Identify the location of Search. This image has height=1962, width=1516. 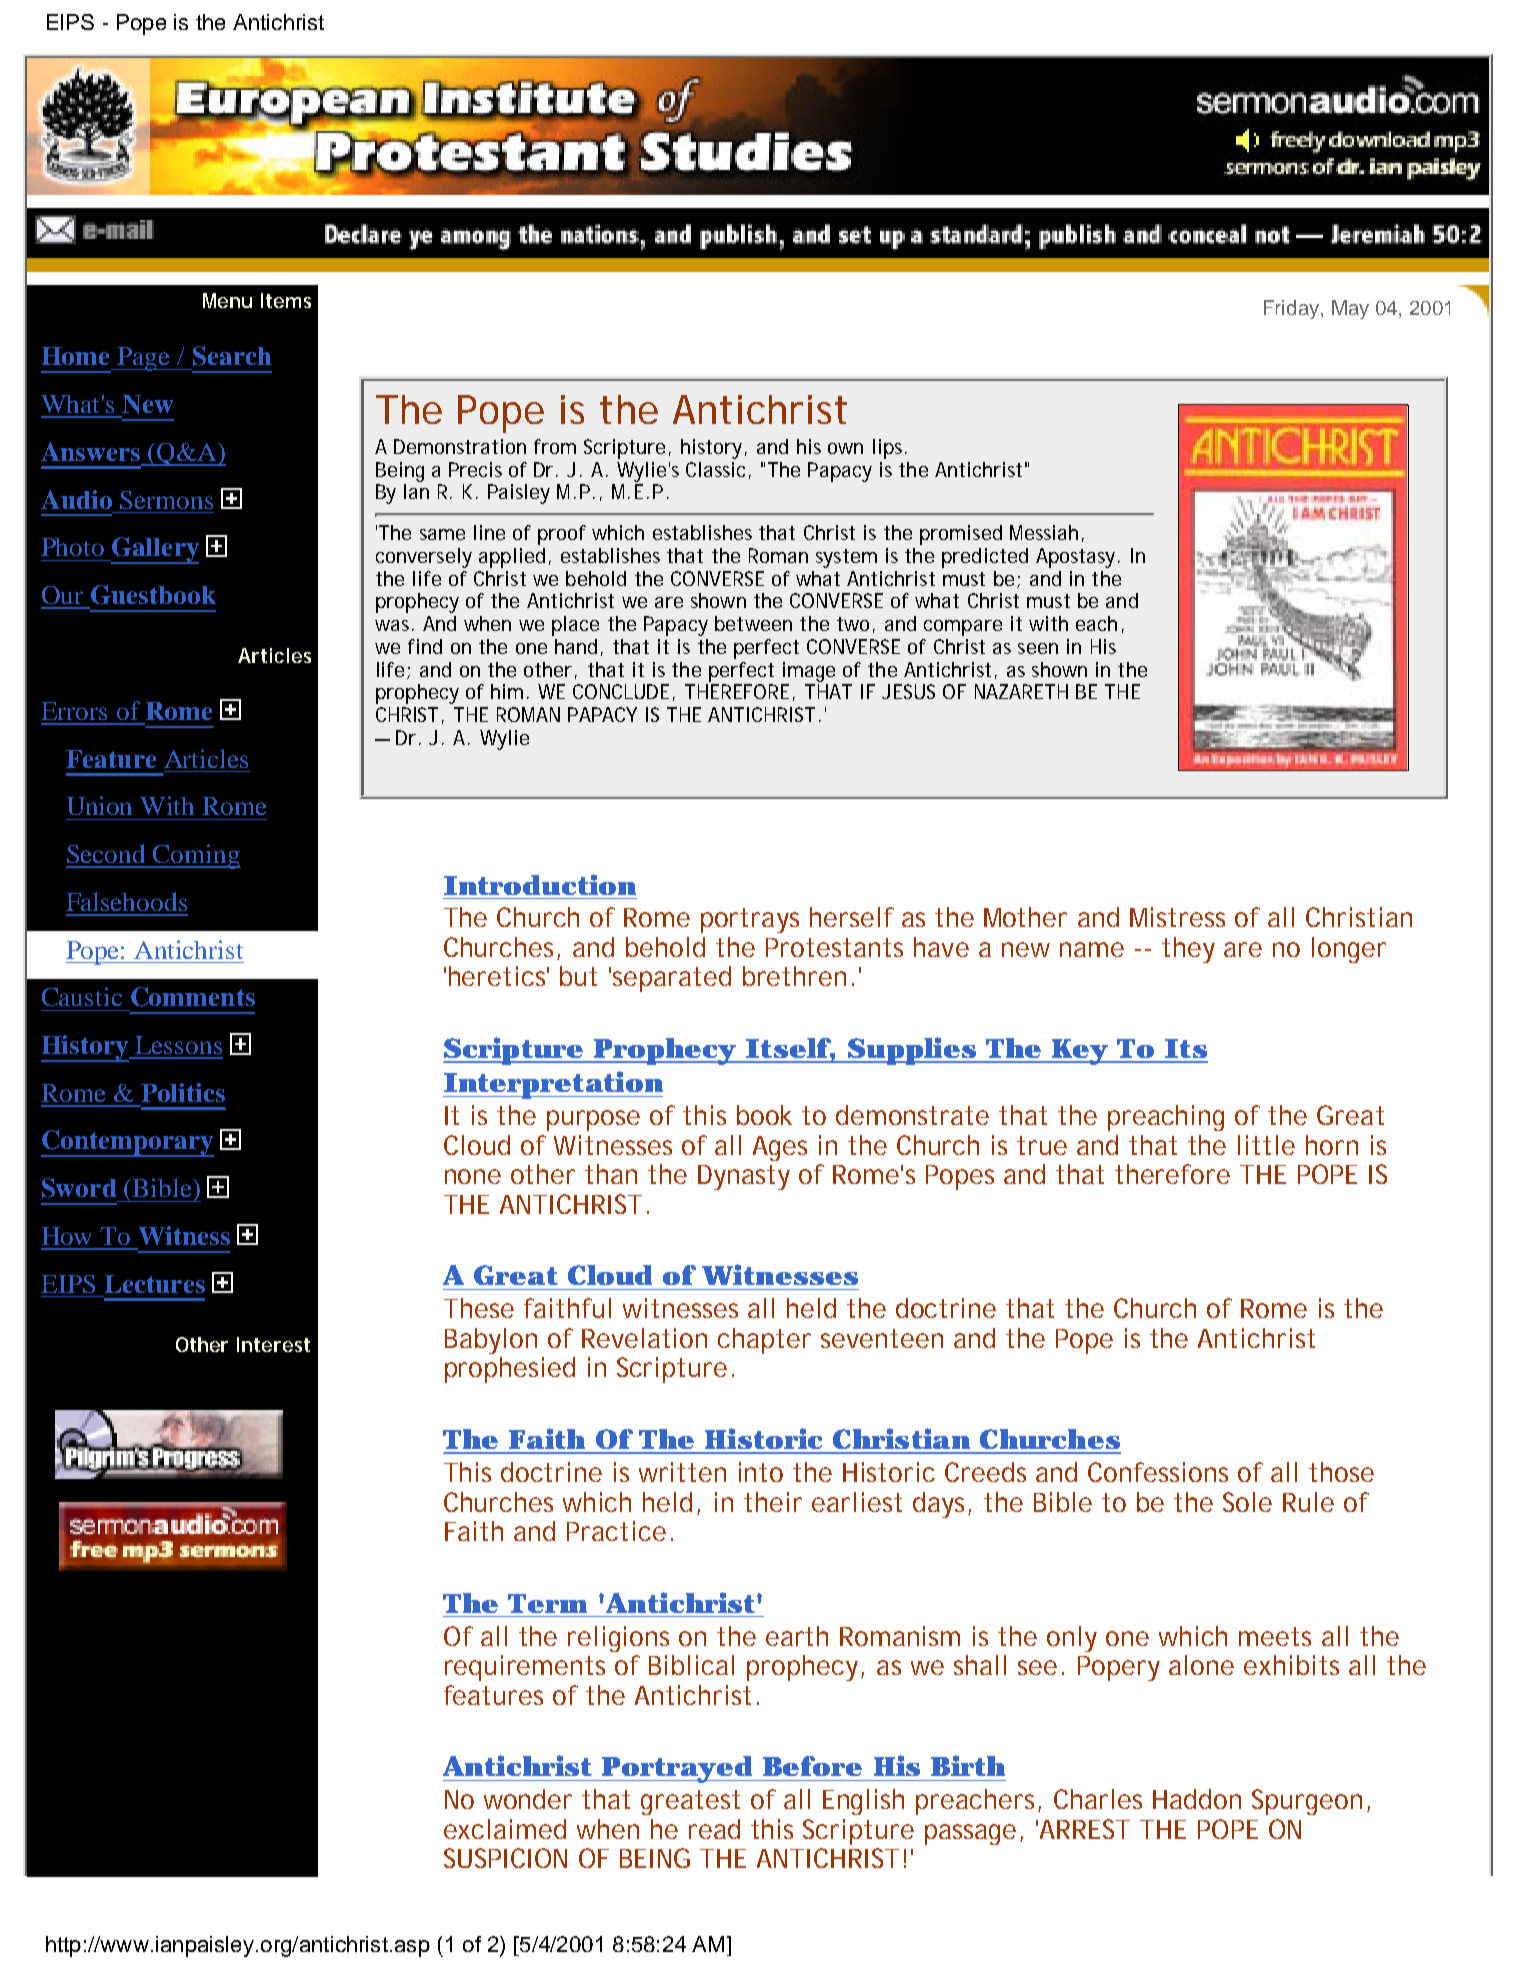
(232, 356).
